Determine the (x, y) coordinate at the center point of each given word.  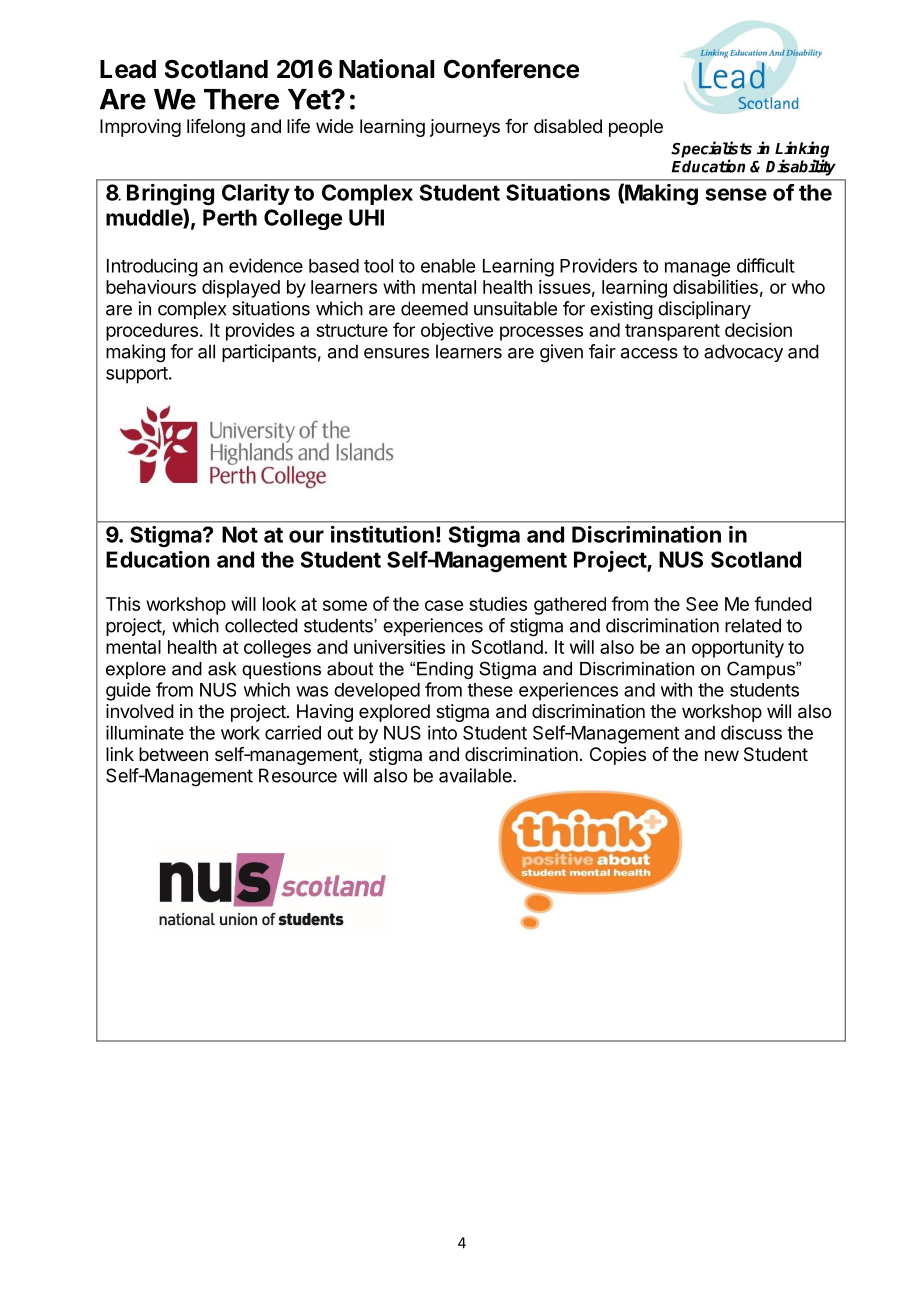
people (636, 128)
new (722, 755)
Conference (511, 69)
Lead (128, 69)
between (173, 754)
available (476, 775)
